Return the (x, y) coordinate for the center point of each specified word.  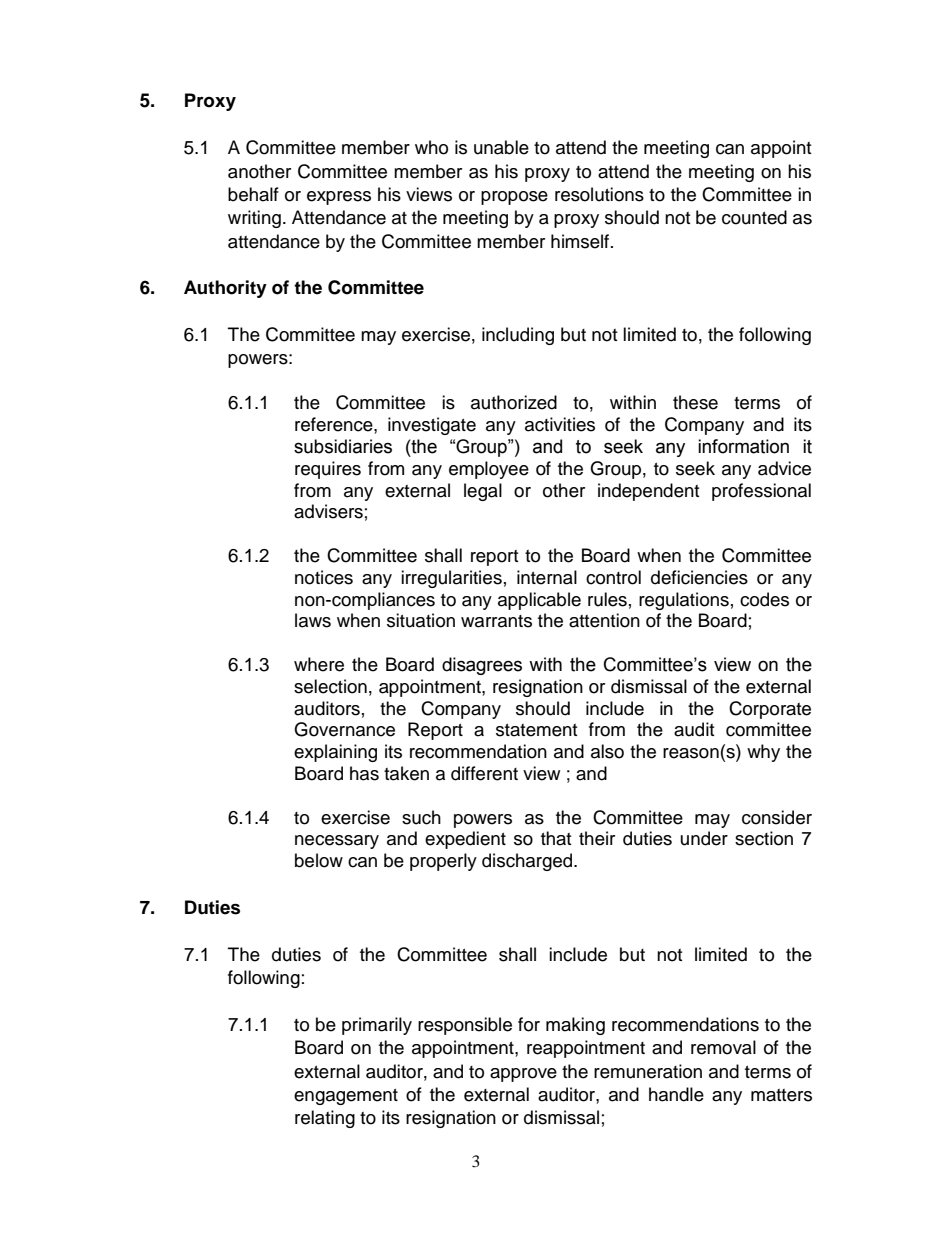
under (704, 838)
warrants (496, 621)
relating (325, 1119)
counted (754, 217)
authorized (514, 402)
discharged (528, 862)
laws (313, 620)
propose (514, 198)
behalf (253, 194)
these (695, 402)
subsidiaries (343, 446)
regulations (684, 601)
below (319, 860)
